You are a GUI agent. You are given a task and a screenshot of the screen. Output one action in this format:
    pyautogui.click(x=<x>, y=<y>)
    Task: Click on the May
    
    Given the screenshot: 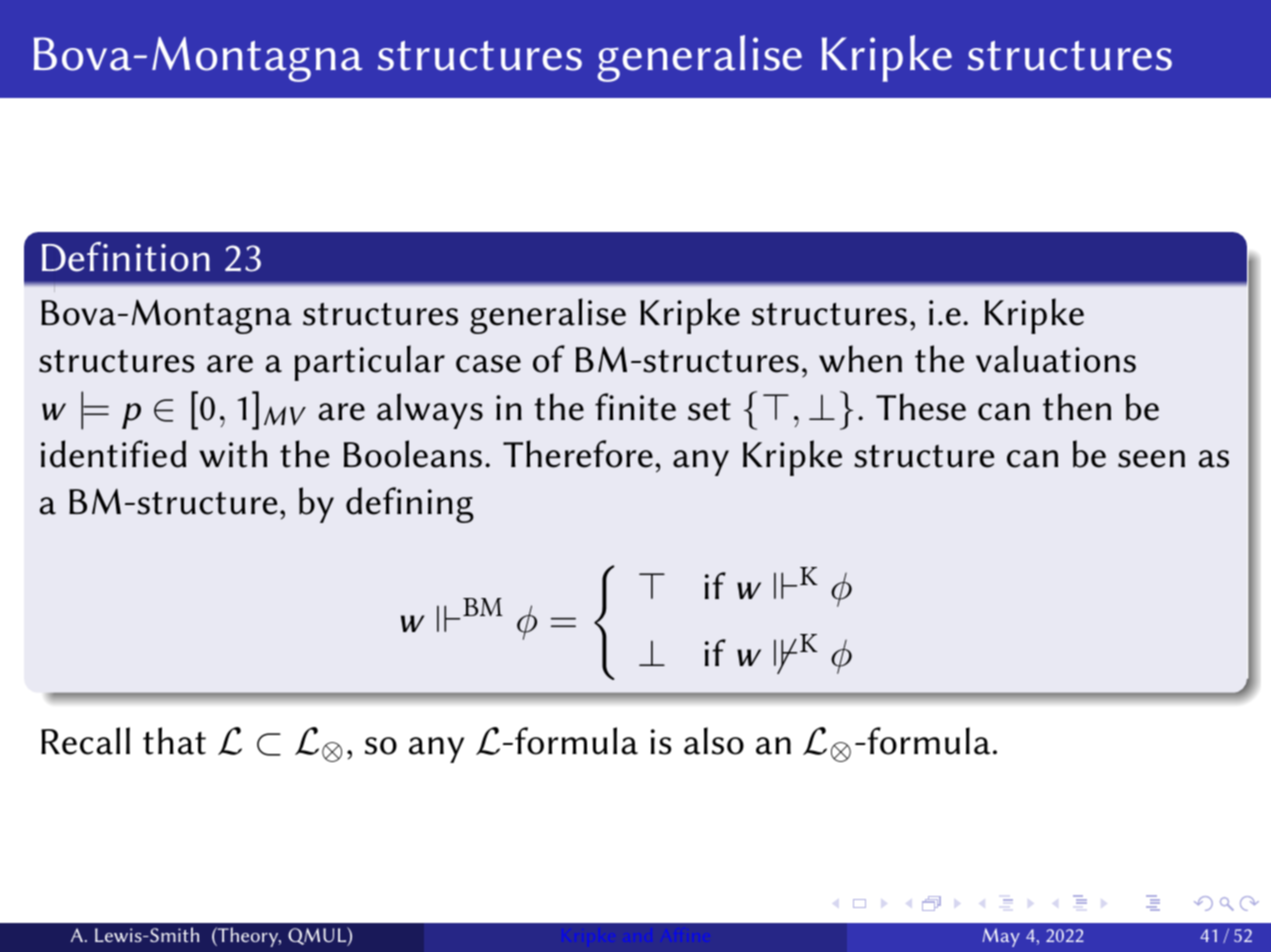 What is the action you would take?
    pyautogui.click(x=1001, y=937)
